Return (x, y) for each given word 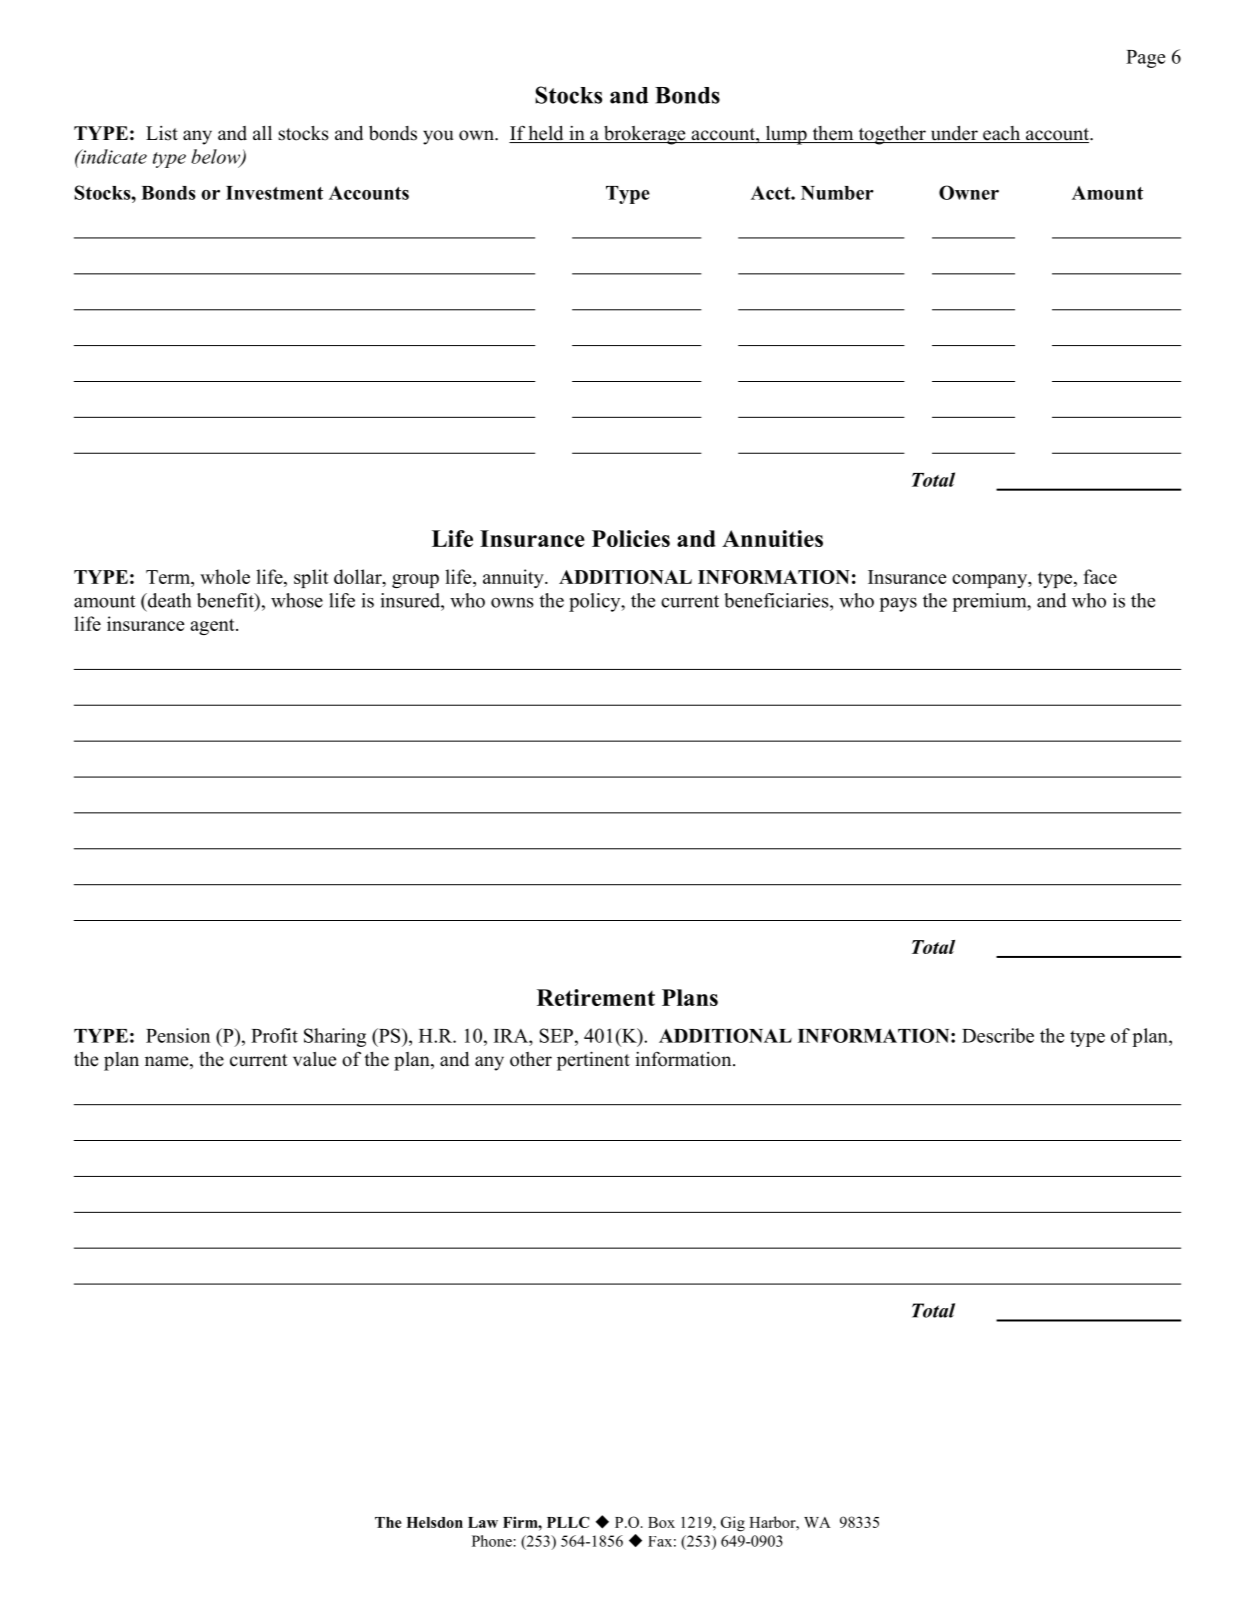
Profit (274, 1035)
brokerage (645, 135)
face (1100, 576)
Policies (631, 538)
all (262, 132)
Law (483, 1522)
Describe (998, 1035)
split (311, 578)
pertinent (593, 1061)
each (1002, 134)
